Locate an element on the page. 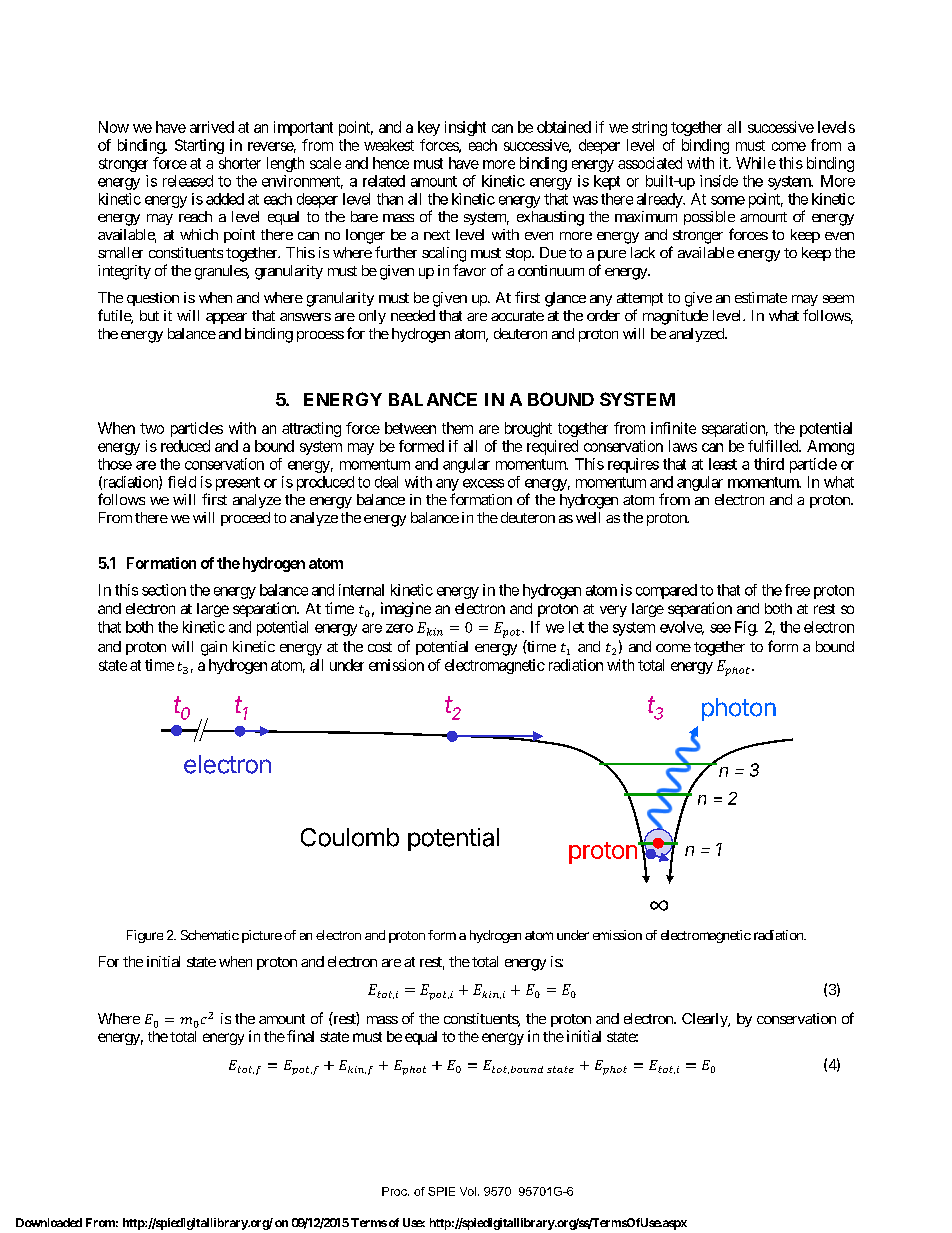 The height and width of the page is (1233, 952). key is located at coordinates (429, 128).
